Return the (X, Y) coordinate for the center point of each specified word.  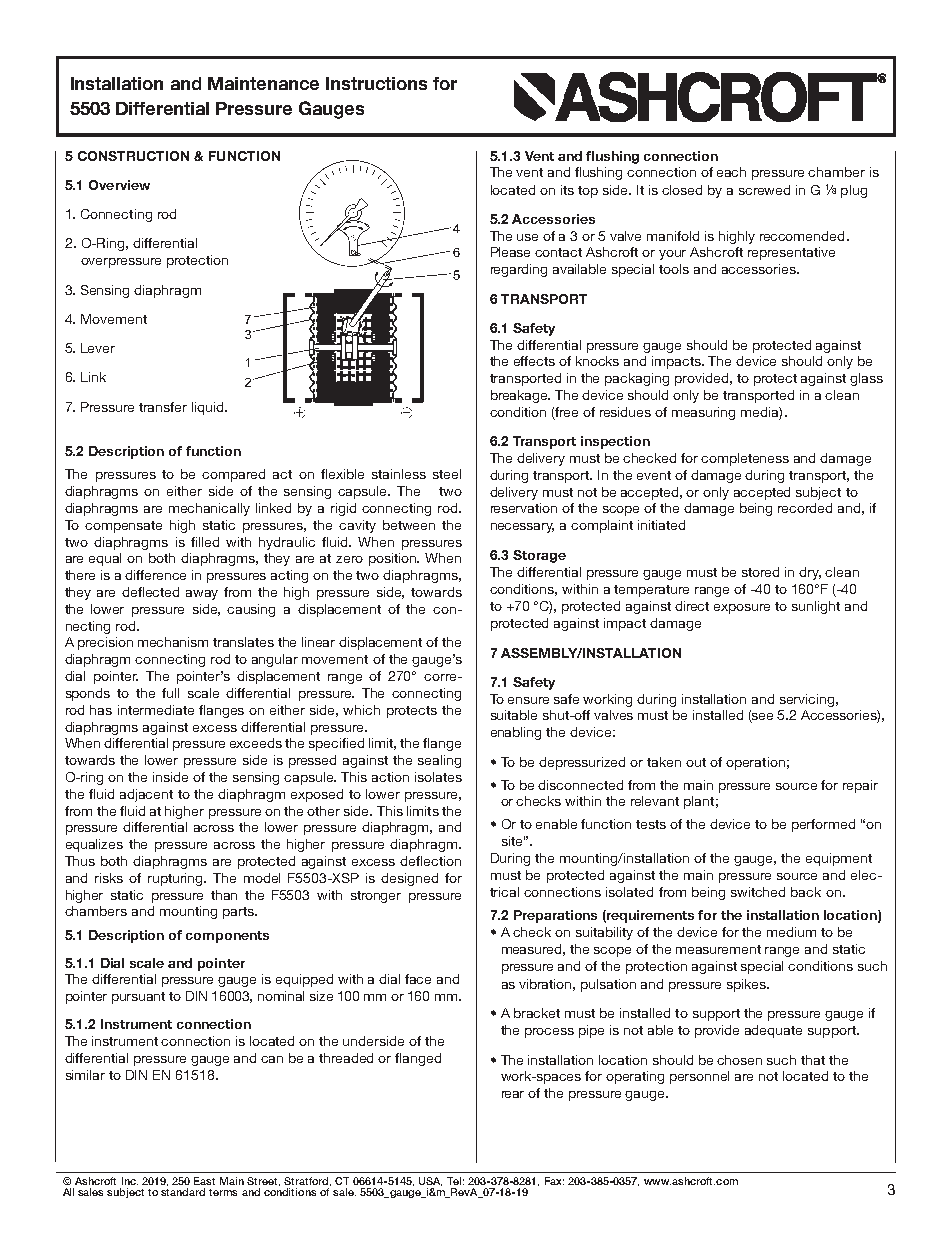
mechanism (173, 642)
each (731, 172)
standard (183, 1190)
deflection (430, 861)
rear (513, 1094)
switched (758, 892)
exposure (742, 609)
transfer (163, 407)
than (224, 895)
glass (866, 379)
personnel (699, 1077)
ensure (528, 700)
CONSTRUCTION (133, 156)
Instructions (376, 83)
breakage (520, 396)
